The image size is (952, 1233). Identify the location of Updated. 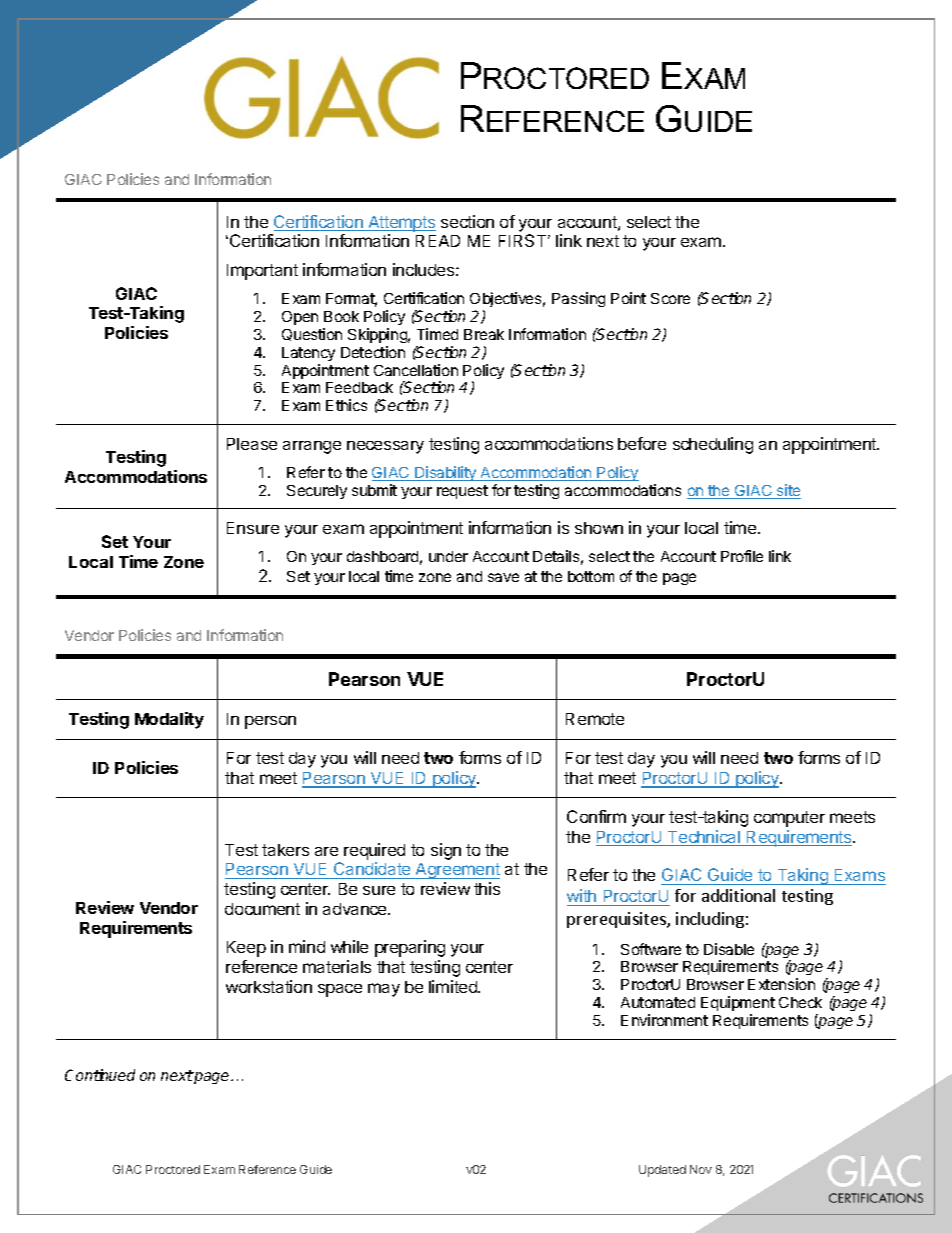
(662, 1171).
